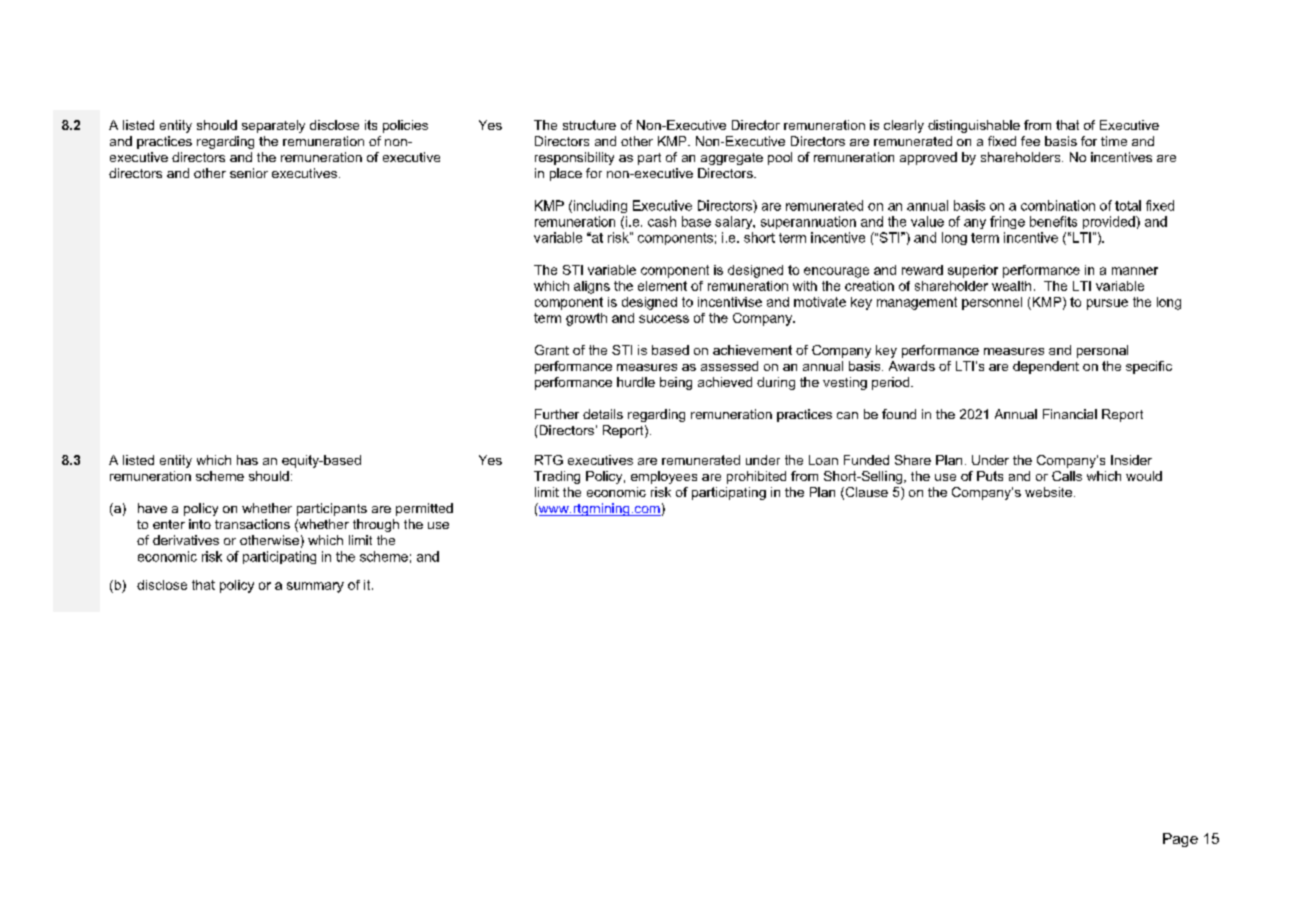 The height and width of the page is (924, 1308). What do you see at coordinates (1180, 840) in the page?
I see `Page` at bounding box center [1180, 840].
